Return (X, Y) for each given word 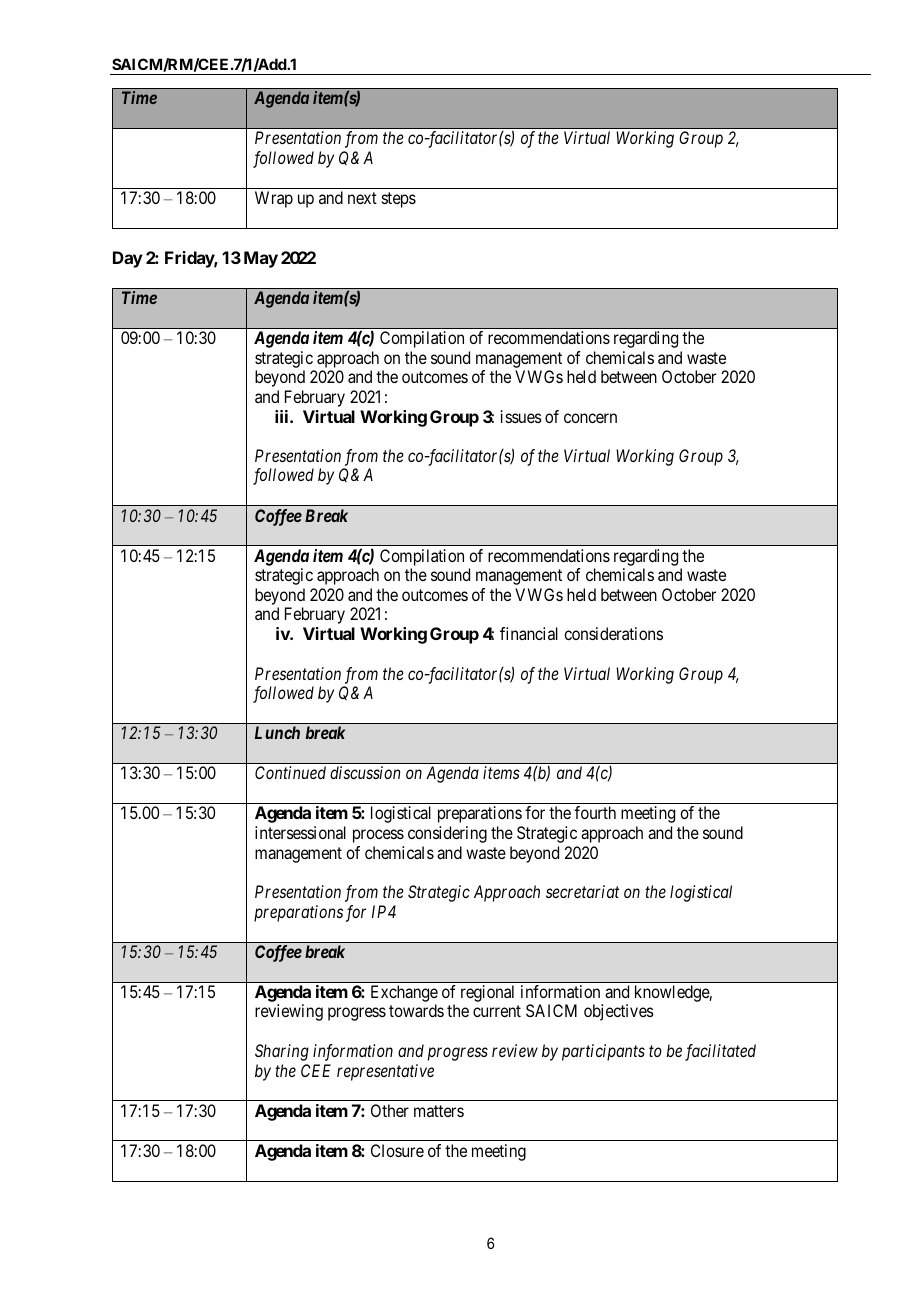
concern (590, 418)
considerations (613, 633)
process (378, 836)
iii (283, 416)
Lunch (277, 732)
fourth (595, 812)
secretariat (582, 891)
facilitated (720, 1052)
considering (447, 834)
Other (390, 1110)
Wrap (274, 199)
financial (529, 633)
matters (439, 1111)
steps (399, 200)
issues (521, 416)
